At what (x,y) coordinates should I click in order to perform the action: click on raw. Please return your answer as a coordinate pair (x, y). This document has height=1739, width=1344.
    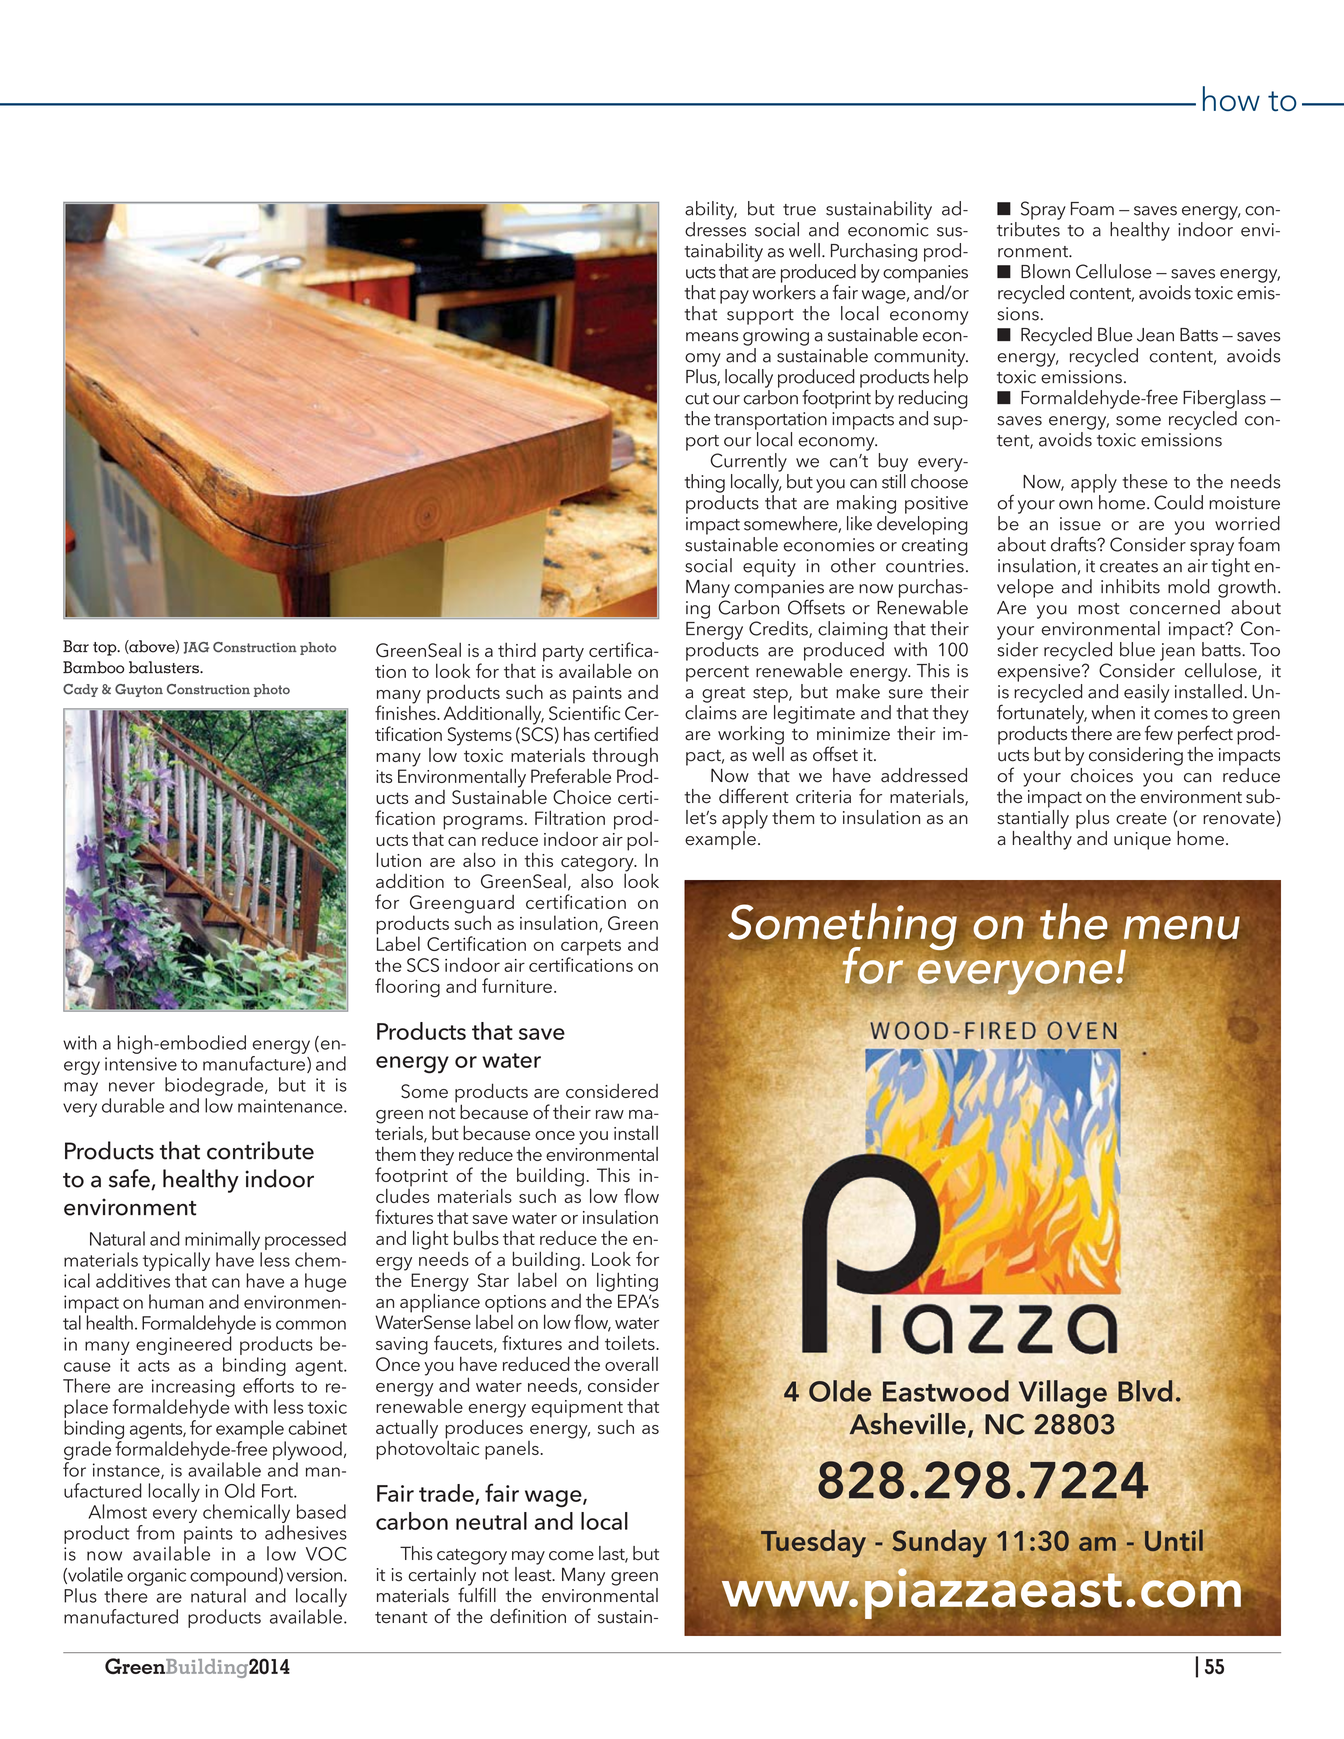
    Looking at the image, I should click on (610, 1114).
